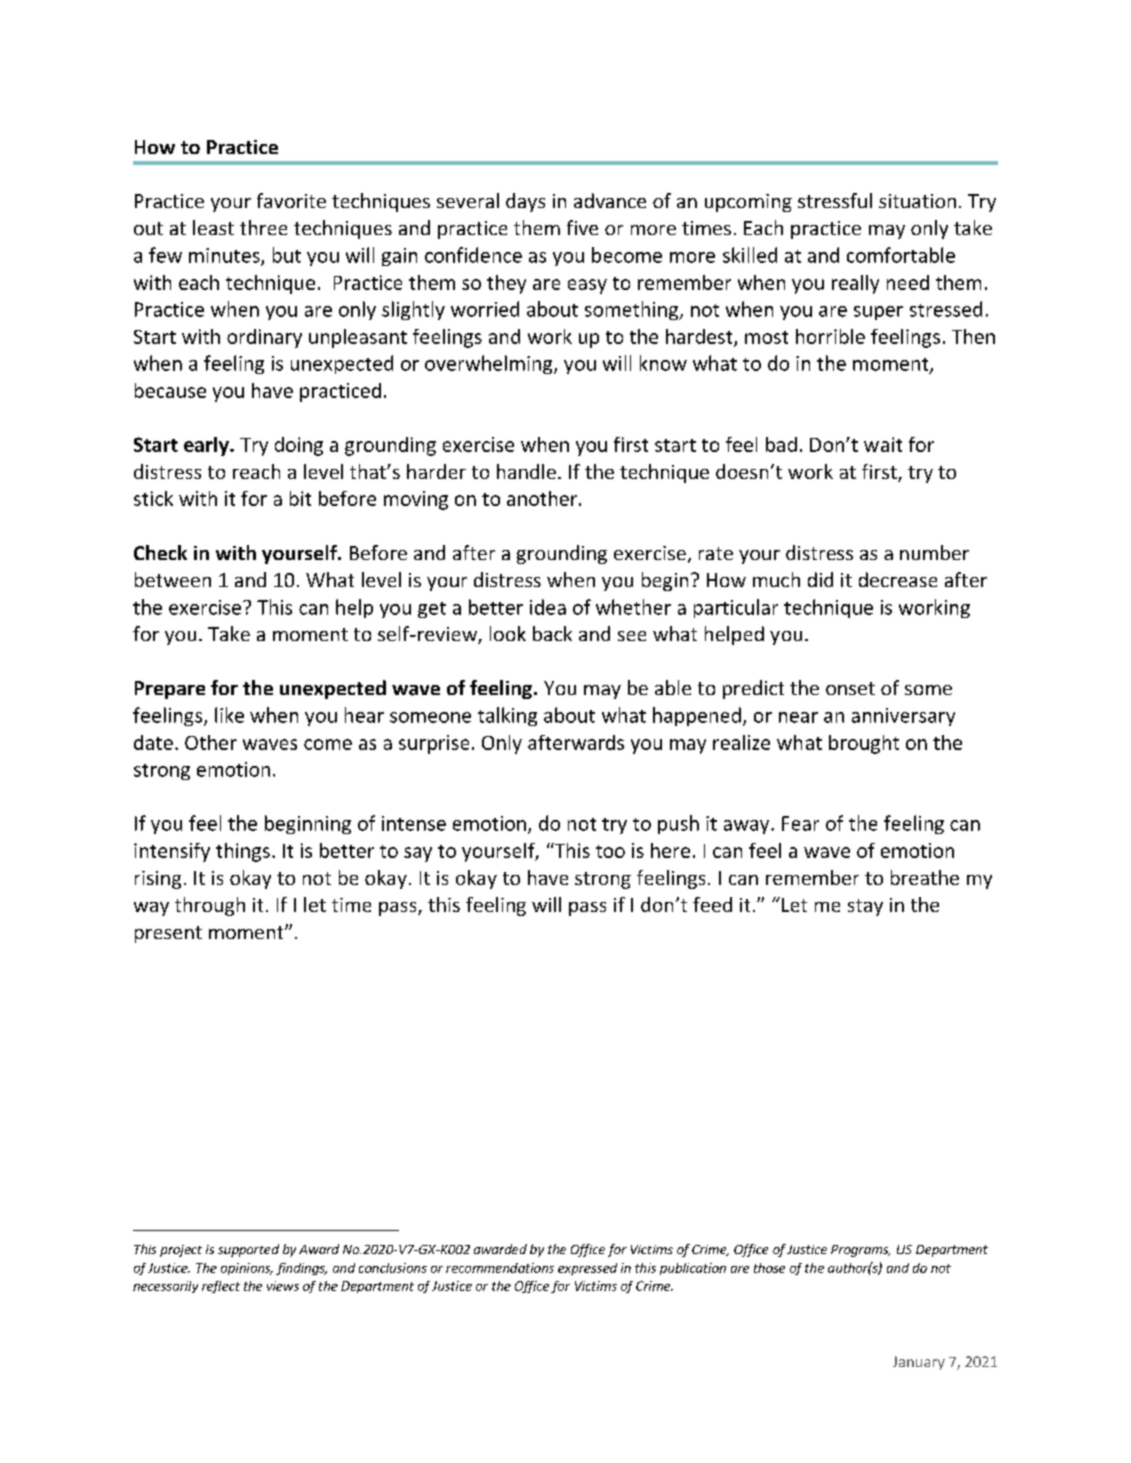 This screenshot has height=1463, width=1131. I want to click on reflect, so click(221, 1287).
